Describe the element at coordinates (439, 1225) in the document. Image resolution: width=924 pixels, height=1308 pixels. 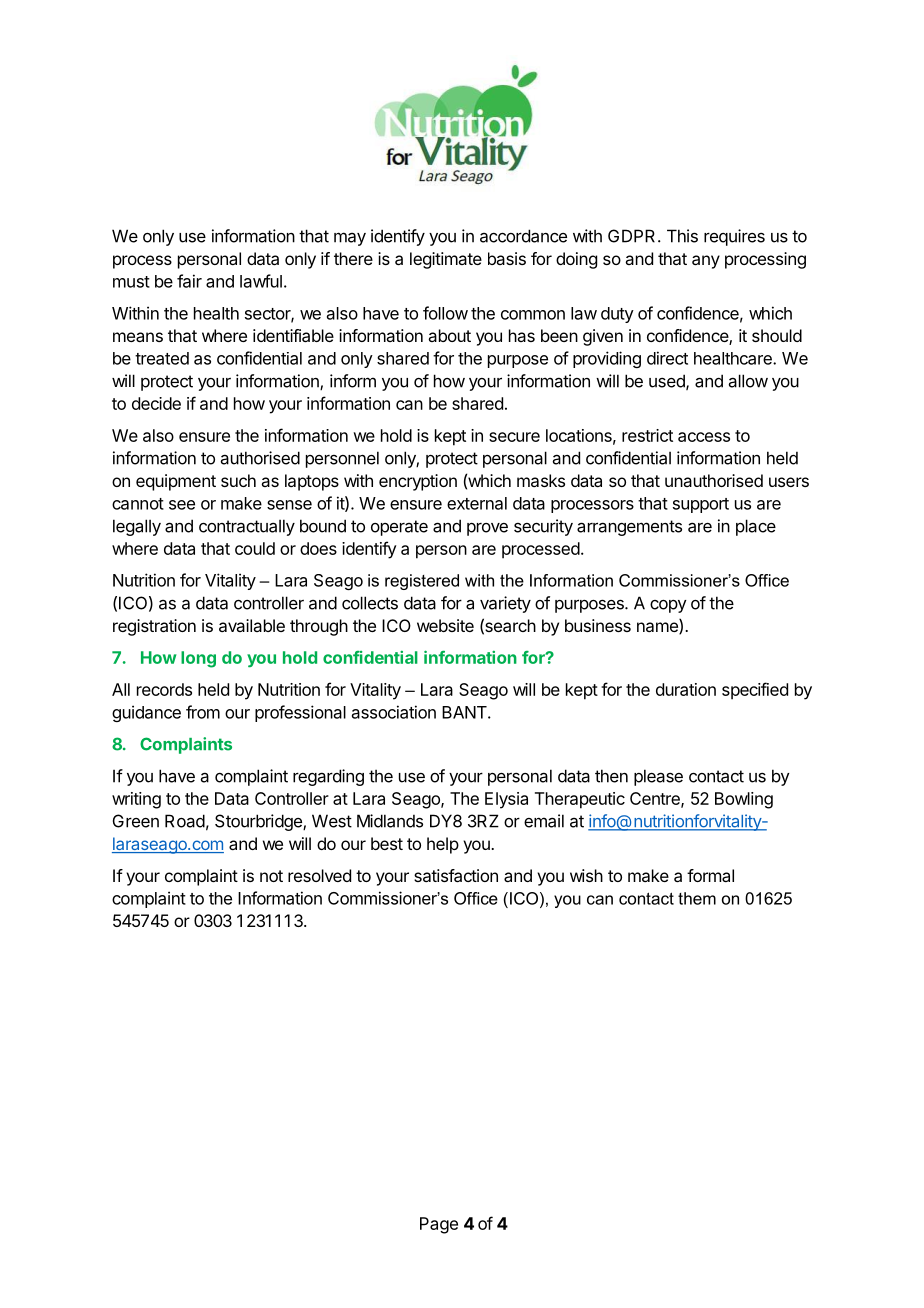
I see `Page` at that location.
